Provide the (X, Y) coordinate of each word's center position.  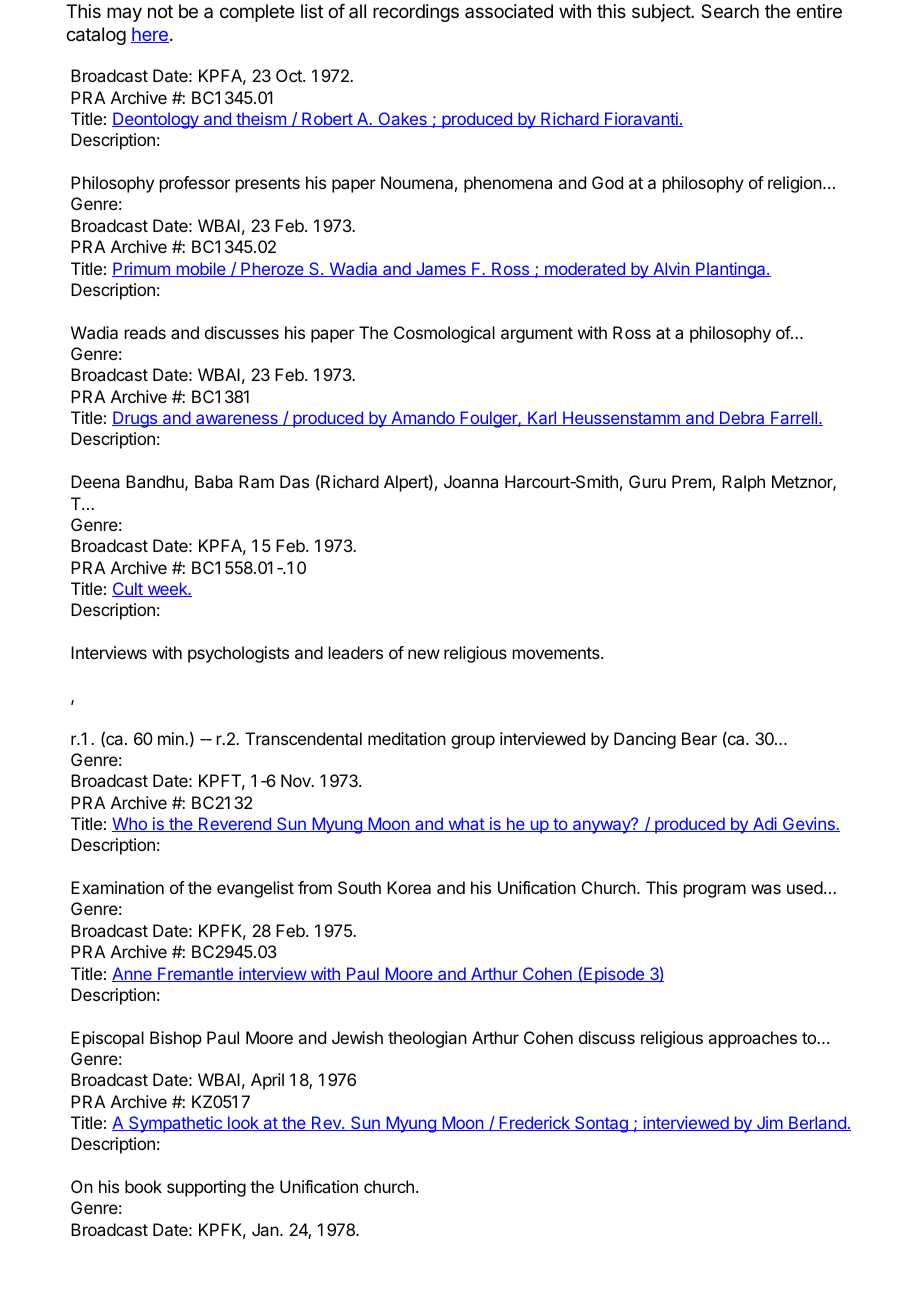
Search (730, 11)
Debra (742, 418)
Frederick (534, 1123)
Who (130, 824)
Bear (699, 738)
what (466, 824)
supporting (206, 1188)
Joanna (471, 481)
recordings (416, 13)
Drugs (136, 419)
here (150, 35)
